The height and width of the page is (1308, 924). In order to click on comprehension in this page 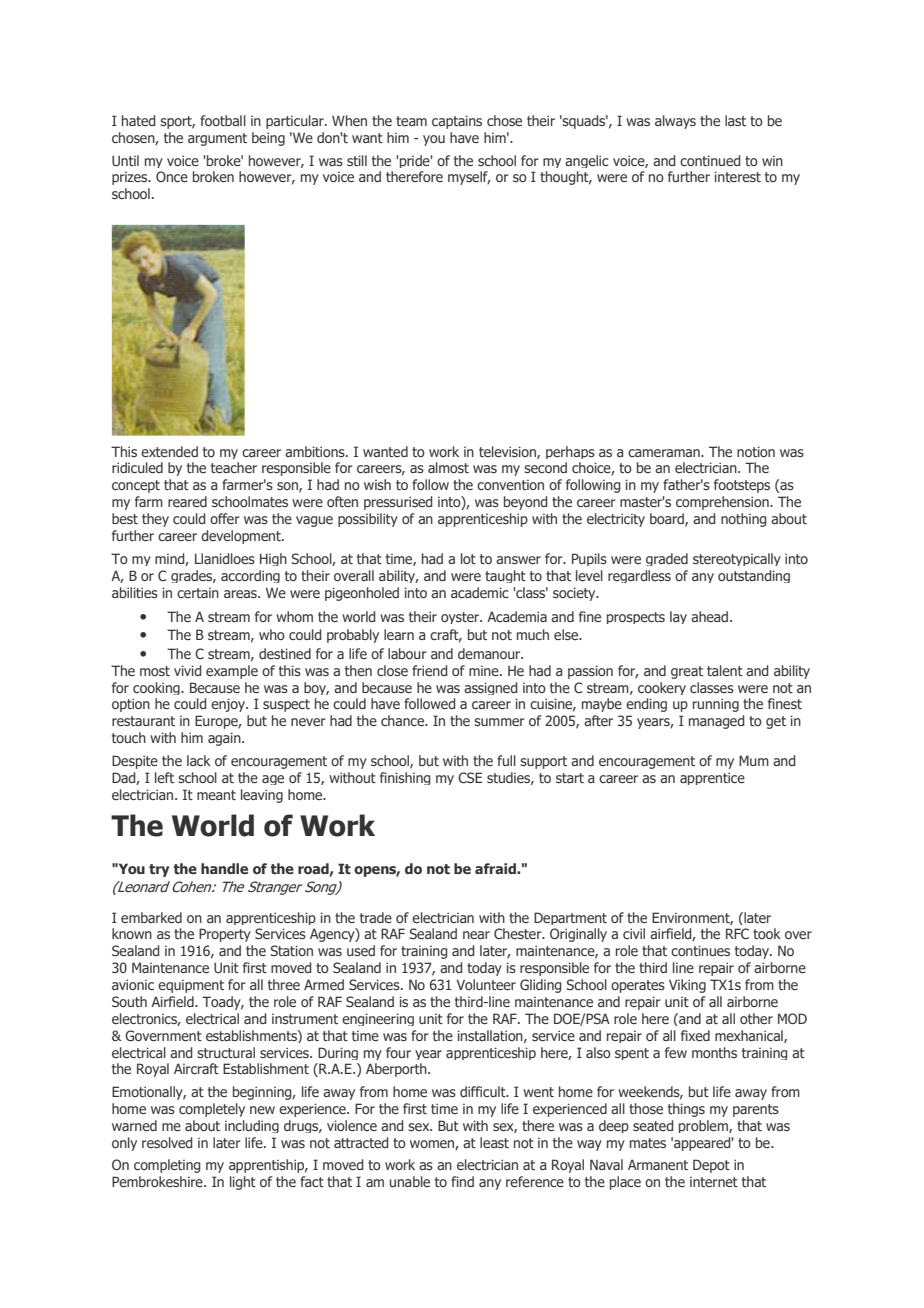, I will do `click(723, 503)`.
